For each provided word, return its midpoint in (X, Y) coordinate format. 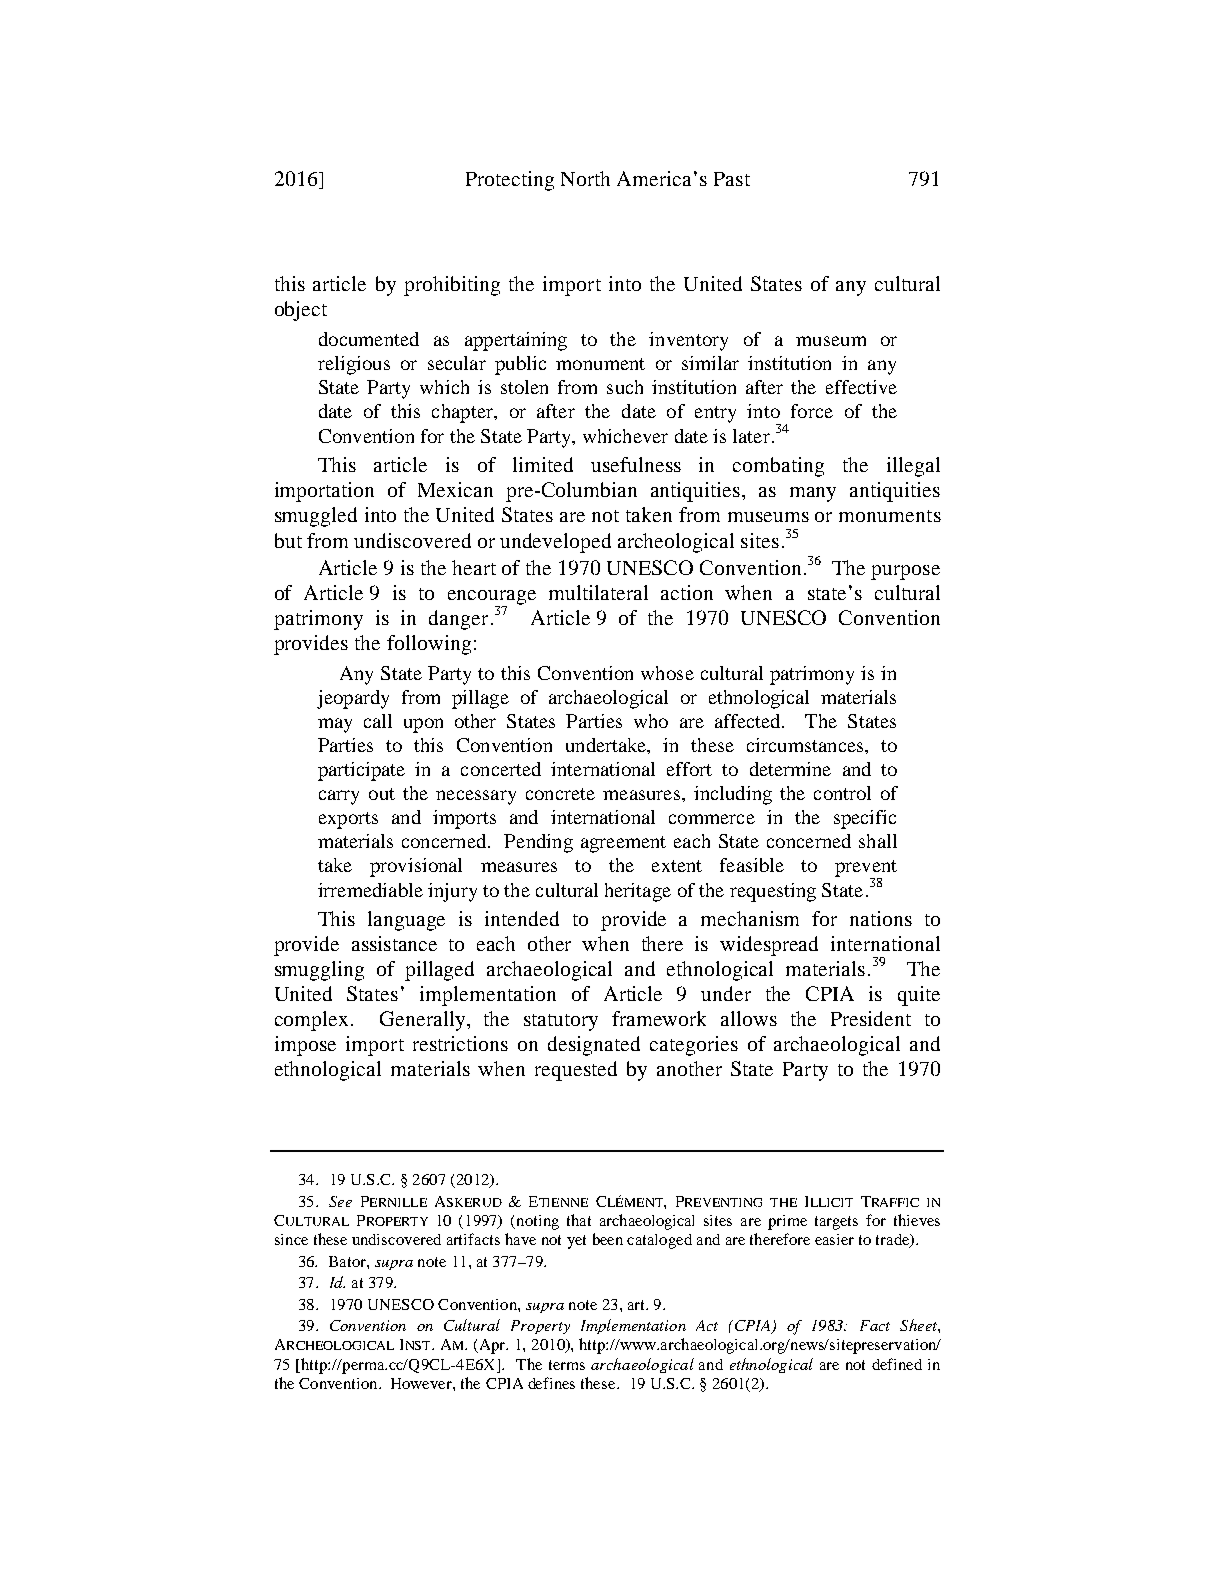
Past (732, 179)
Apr (492, 1346)
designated (594, 1046)
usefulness (636, 464)
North (585, 178)
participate (361, 771)
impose (305, 1046)
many (813, 494)
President (871, 1018)
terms (567, 1365)
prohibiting (452, 286)
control (842, 793)
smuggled (316, 517)
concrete (560, 794)
